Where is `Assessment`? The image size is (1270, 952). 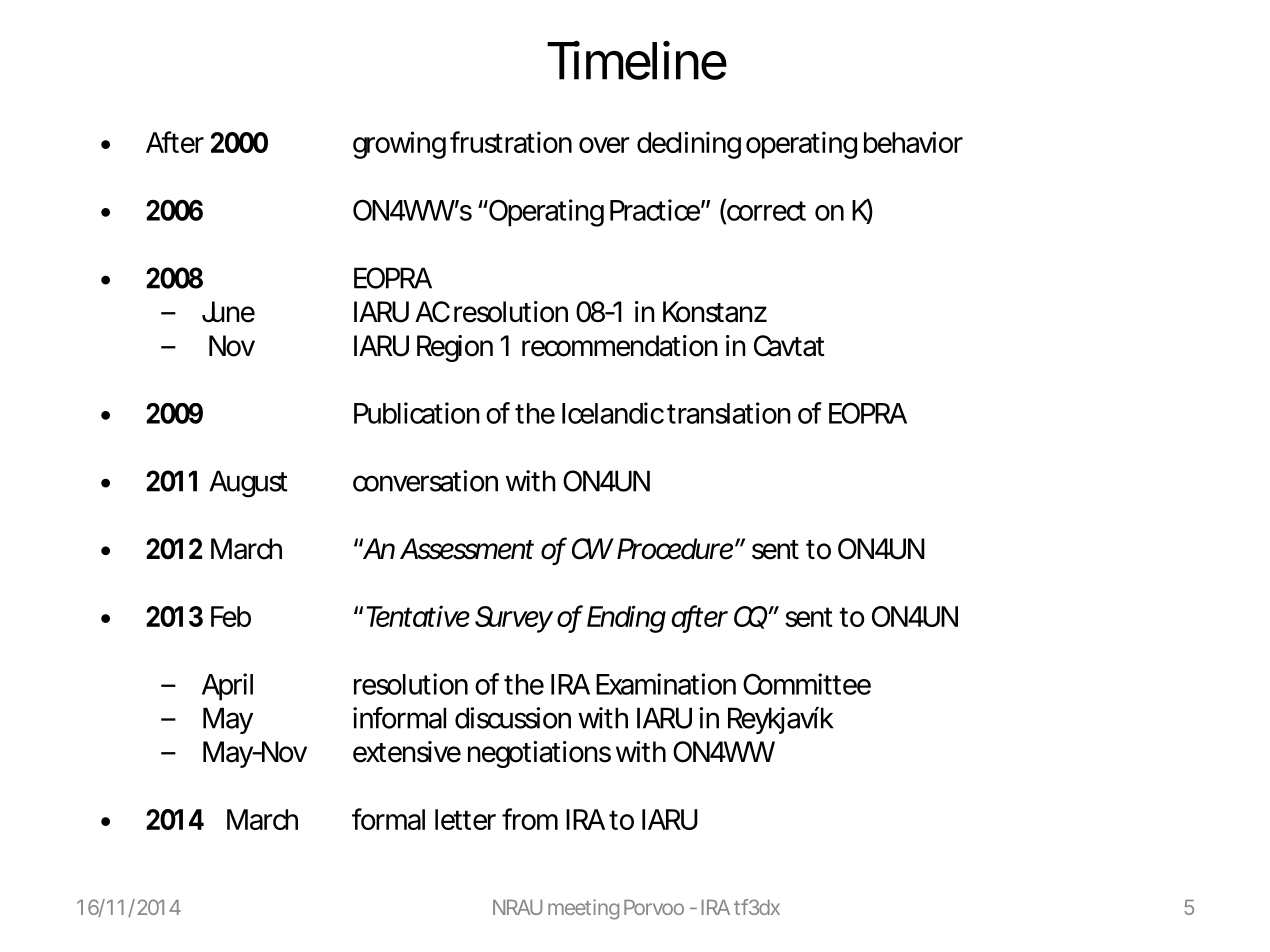
Assessment is located at coordinates (467, 549).
